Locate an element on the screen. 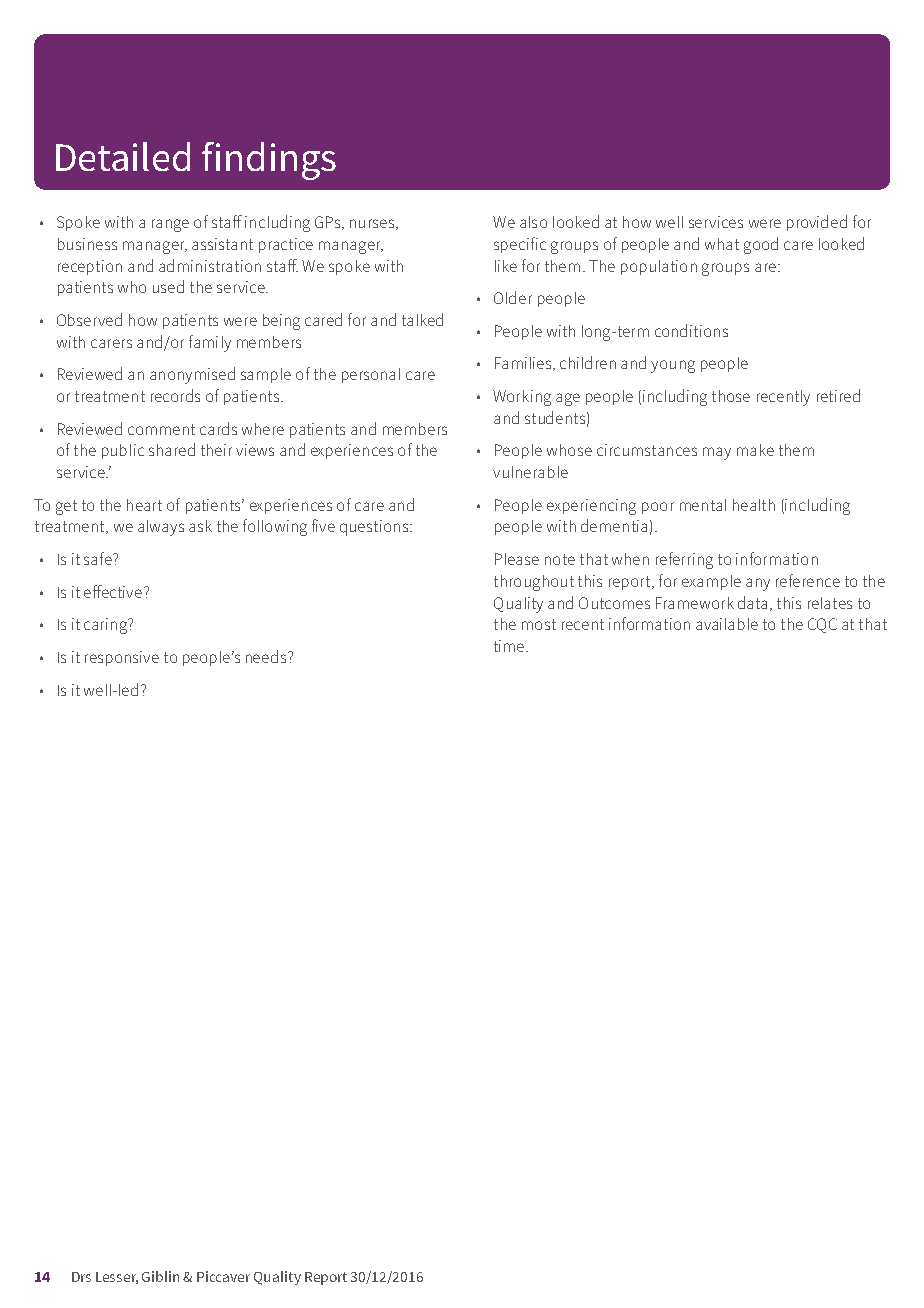 Image resolution: width=924 pixels, height=1308 pixels. those is located at coordinates (731, 396).
